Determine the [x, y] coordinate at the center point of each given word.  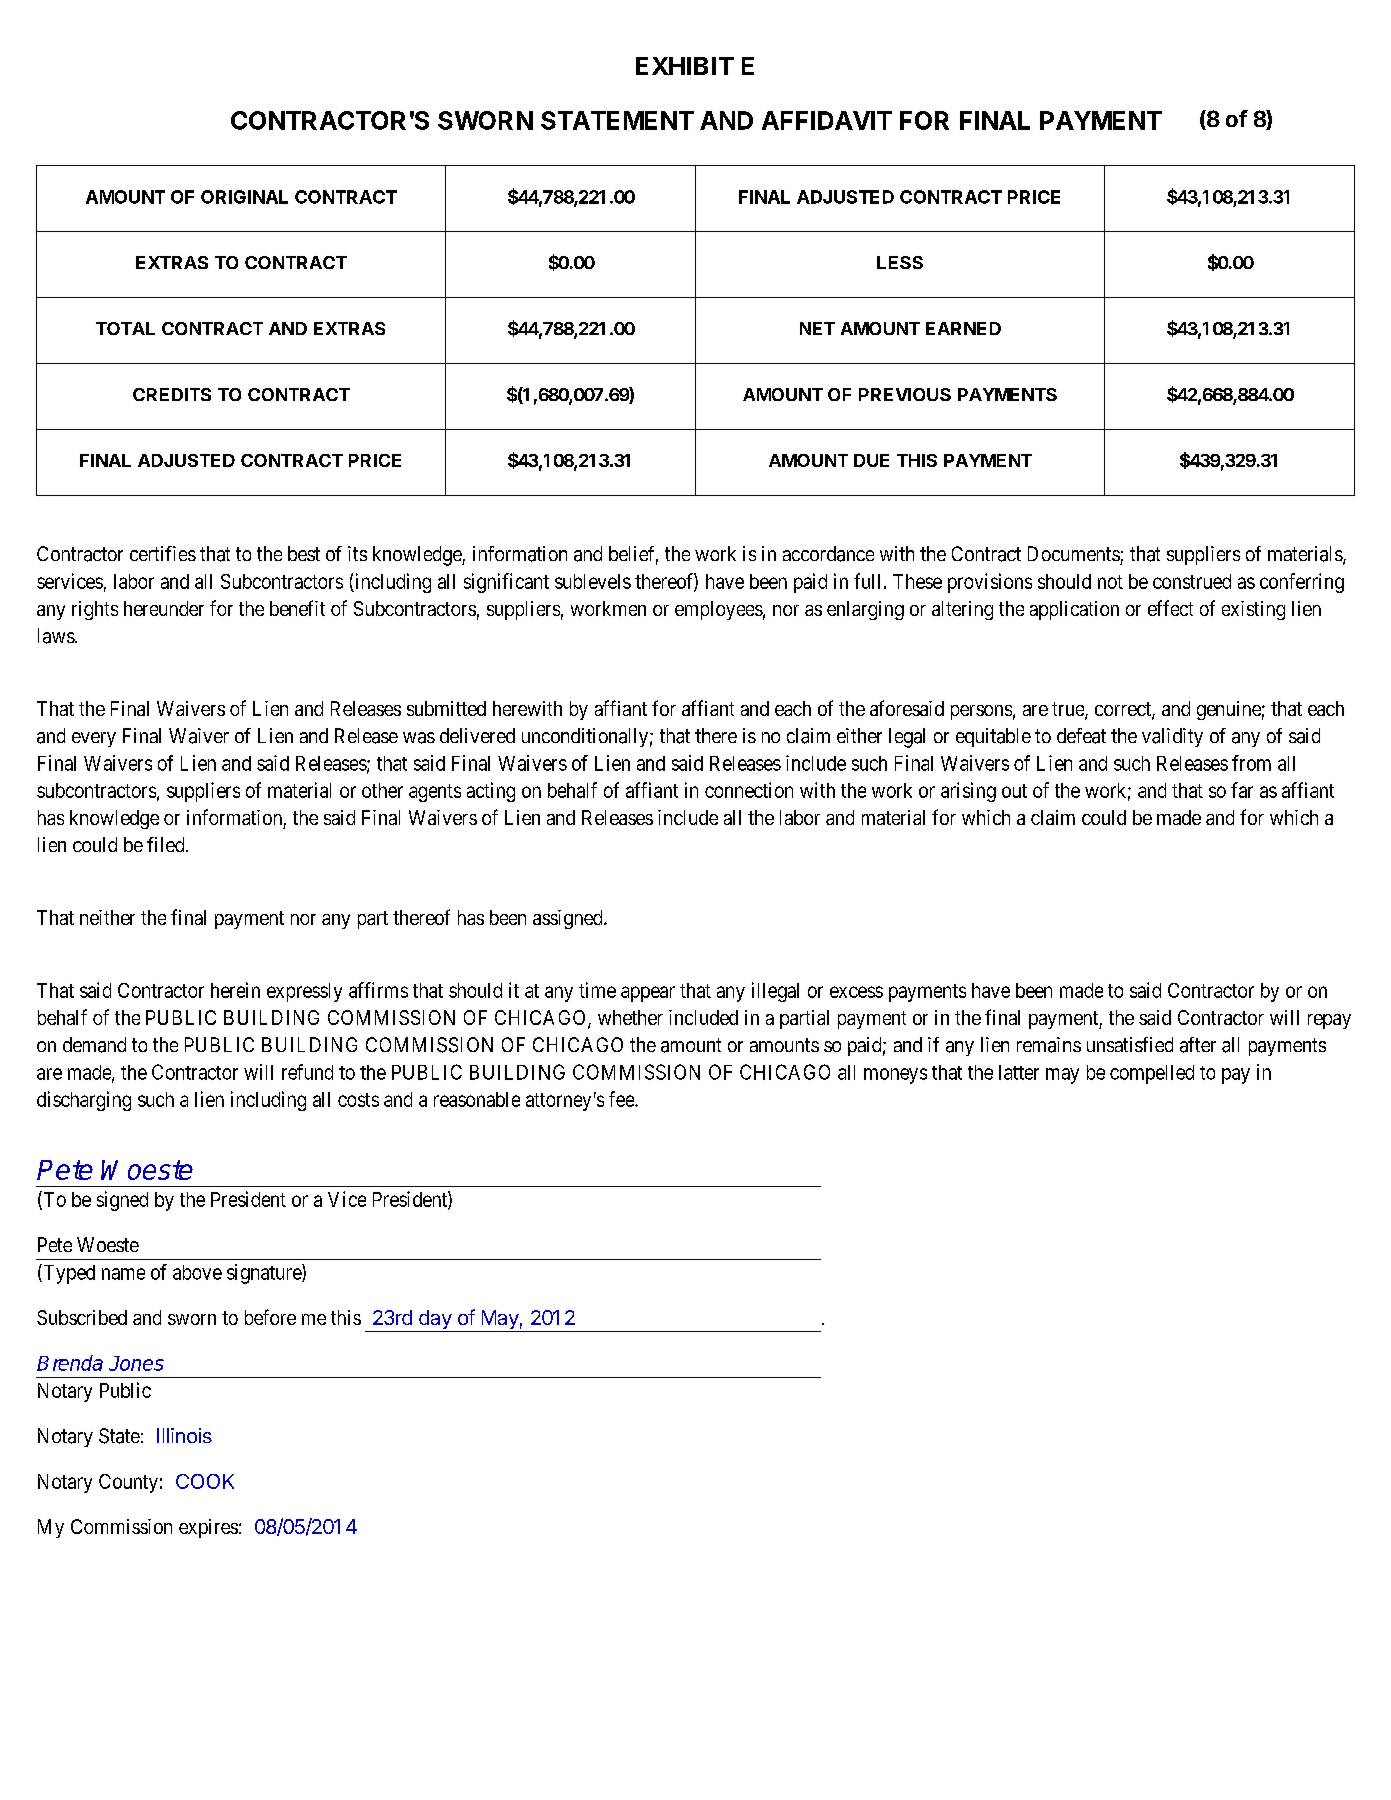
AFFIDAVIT [827, 120]
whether [630, 1017]
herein [235, 990]
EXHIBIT [685, 66]
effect [1170, 608]
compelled [1152, 1074]
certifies [163, 553]
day [434, 1321]
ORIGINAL [244, 197]
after [1198, 1045]
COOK [205, 1481]
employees [719, 610]
